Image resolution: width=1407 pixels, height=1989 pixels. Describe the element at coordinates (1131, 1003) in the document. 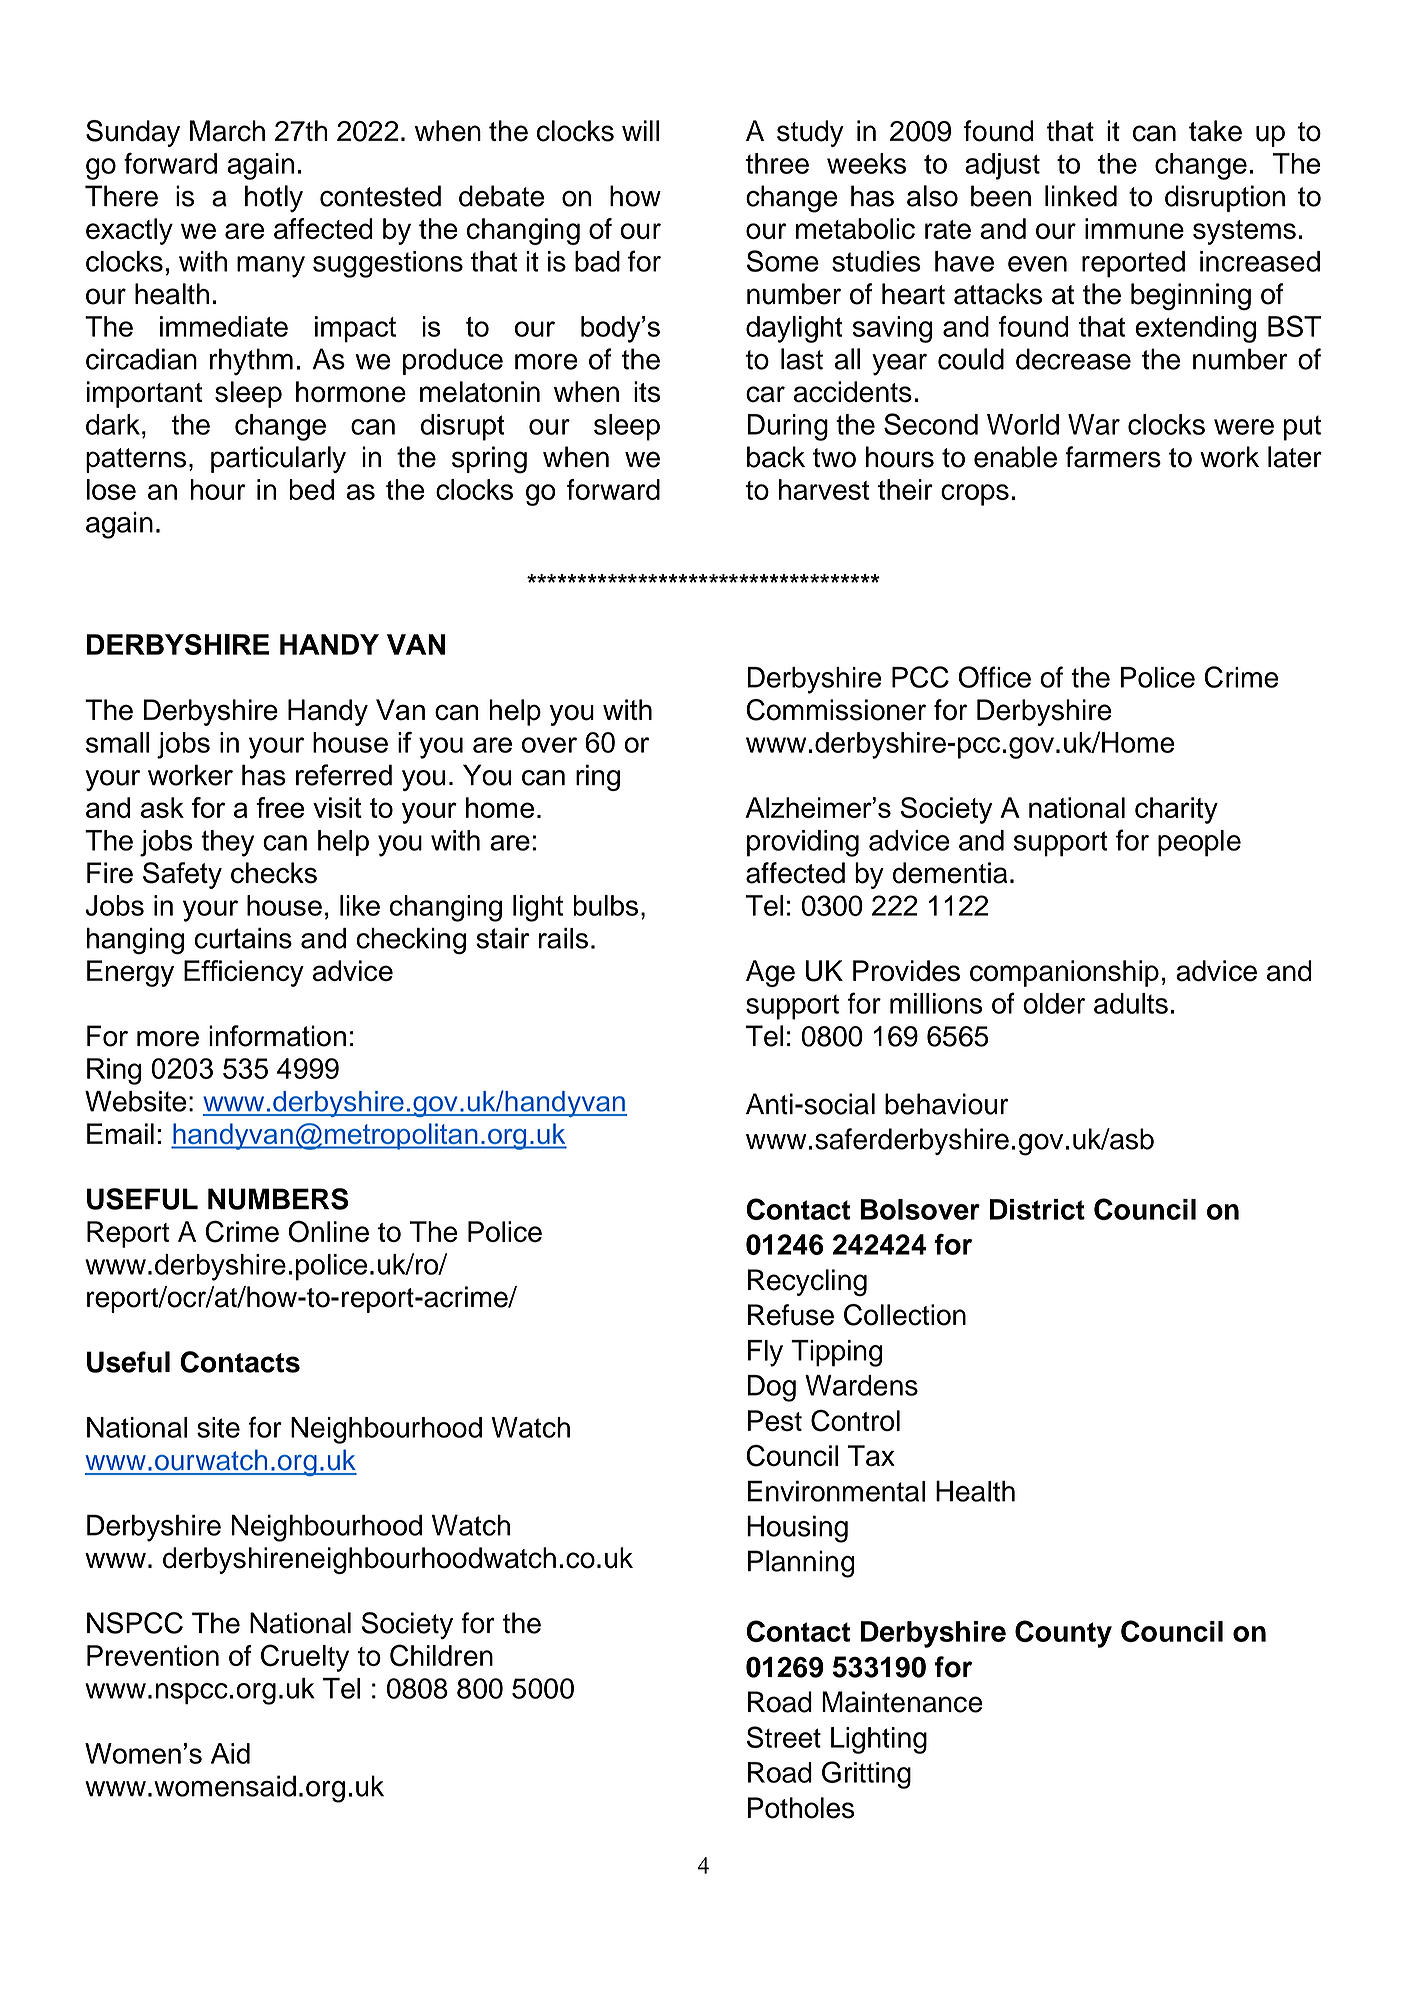

I see `adults` at that location.
